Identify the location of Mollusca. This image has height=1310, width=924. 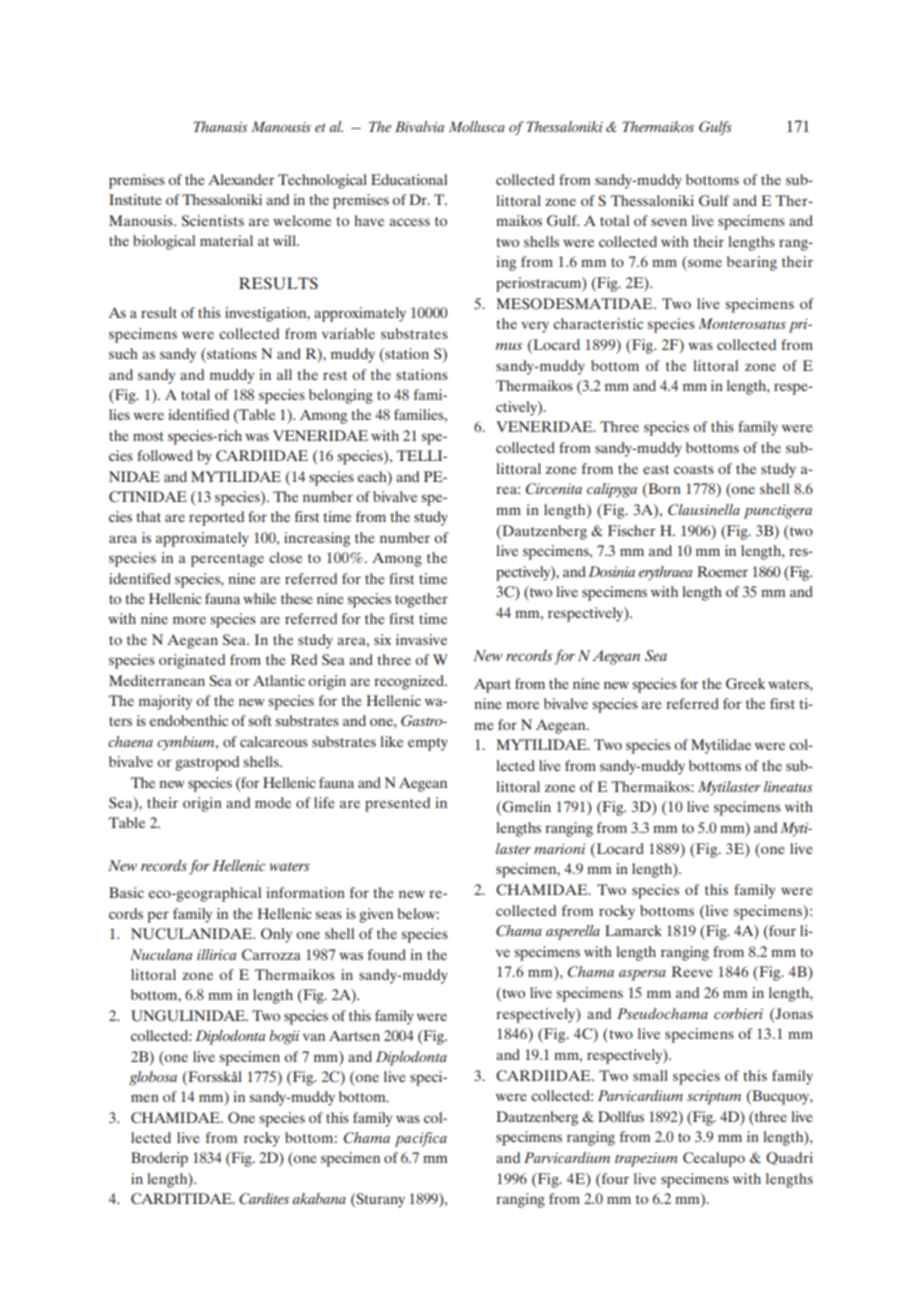
(477, 126).
